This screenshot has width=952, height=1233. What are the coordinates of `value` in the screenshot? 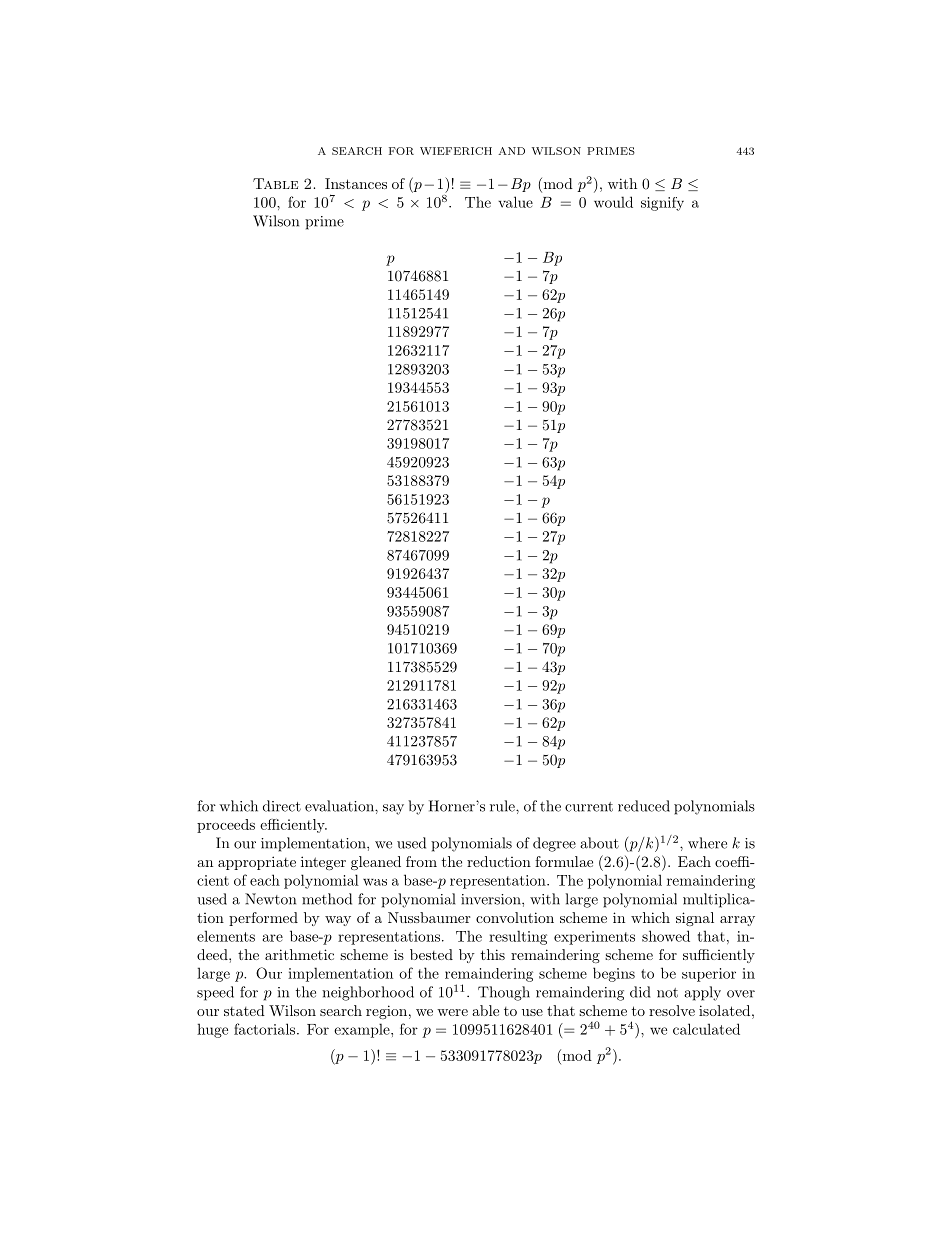 It's located at (515, 202).
